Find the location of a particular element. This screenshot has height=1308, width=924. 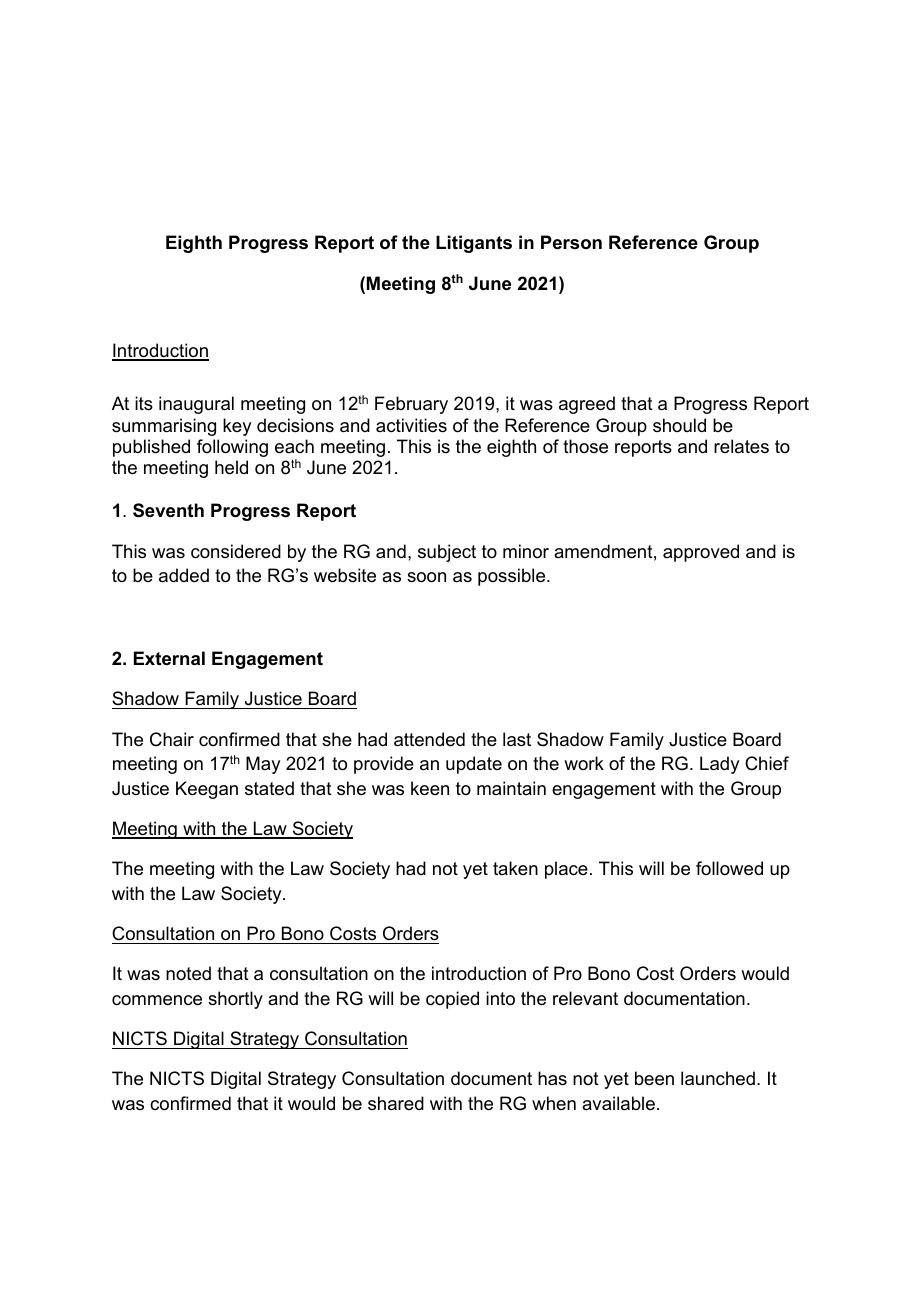

shared is located at coordinates (396, 1103).
